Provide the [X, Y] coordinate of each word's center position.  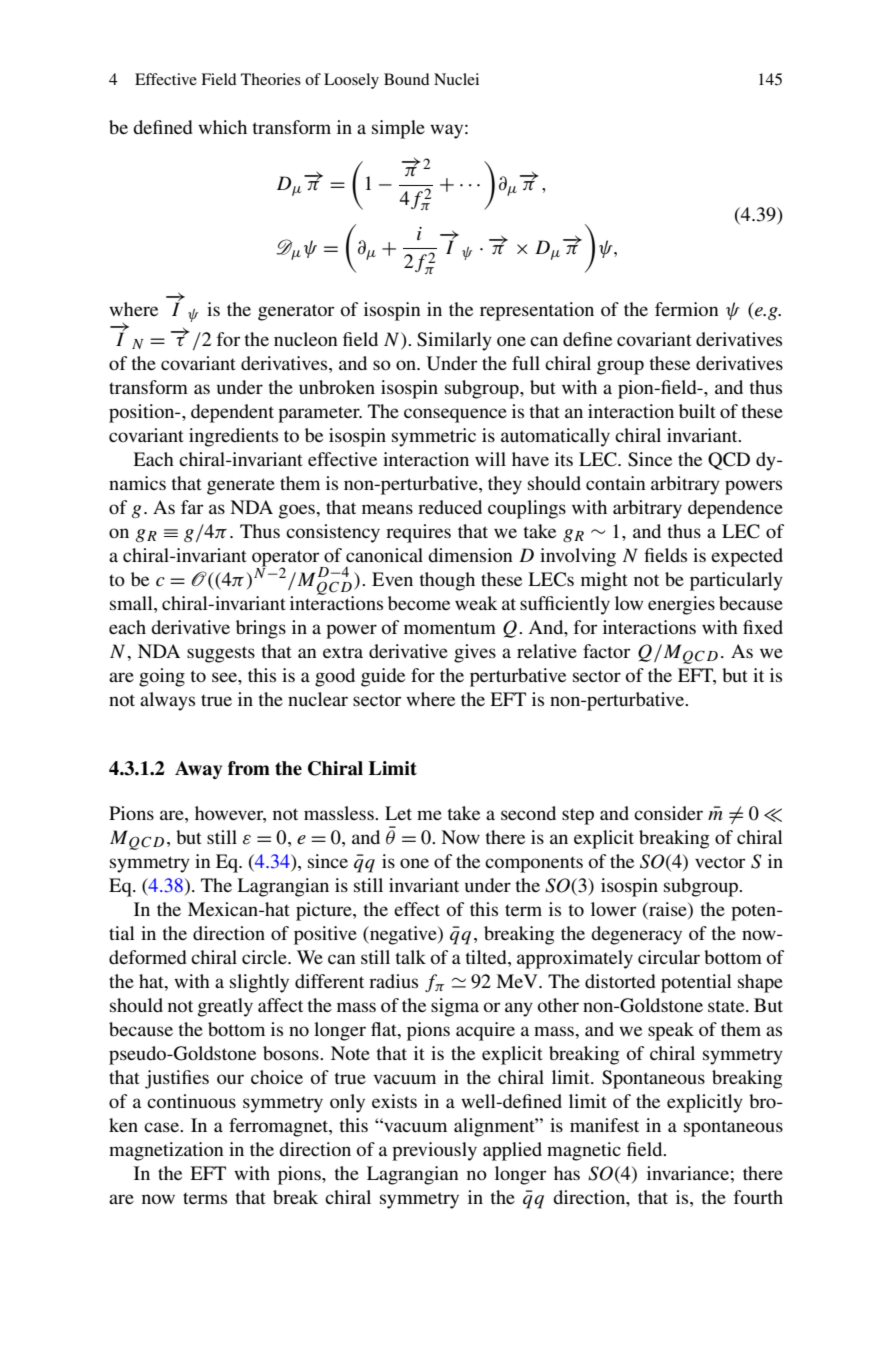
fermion [687, 309]
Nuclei [456, 79]
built [697, 411]
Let [398, 813]
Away [198, 770]
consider [668, 813]
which [222, 127]
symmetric [434, 437]
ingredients [233, 437]
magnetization [166, 1151]
